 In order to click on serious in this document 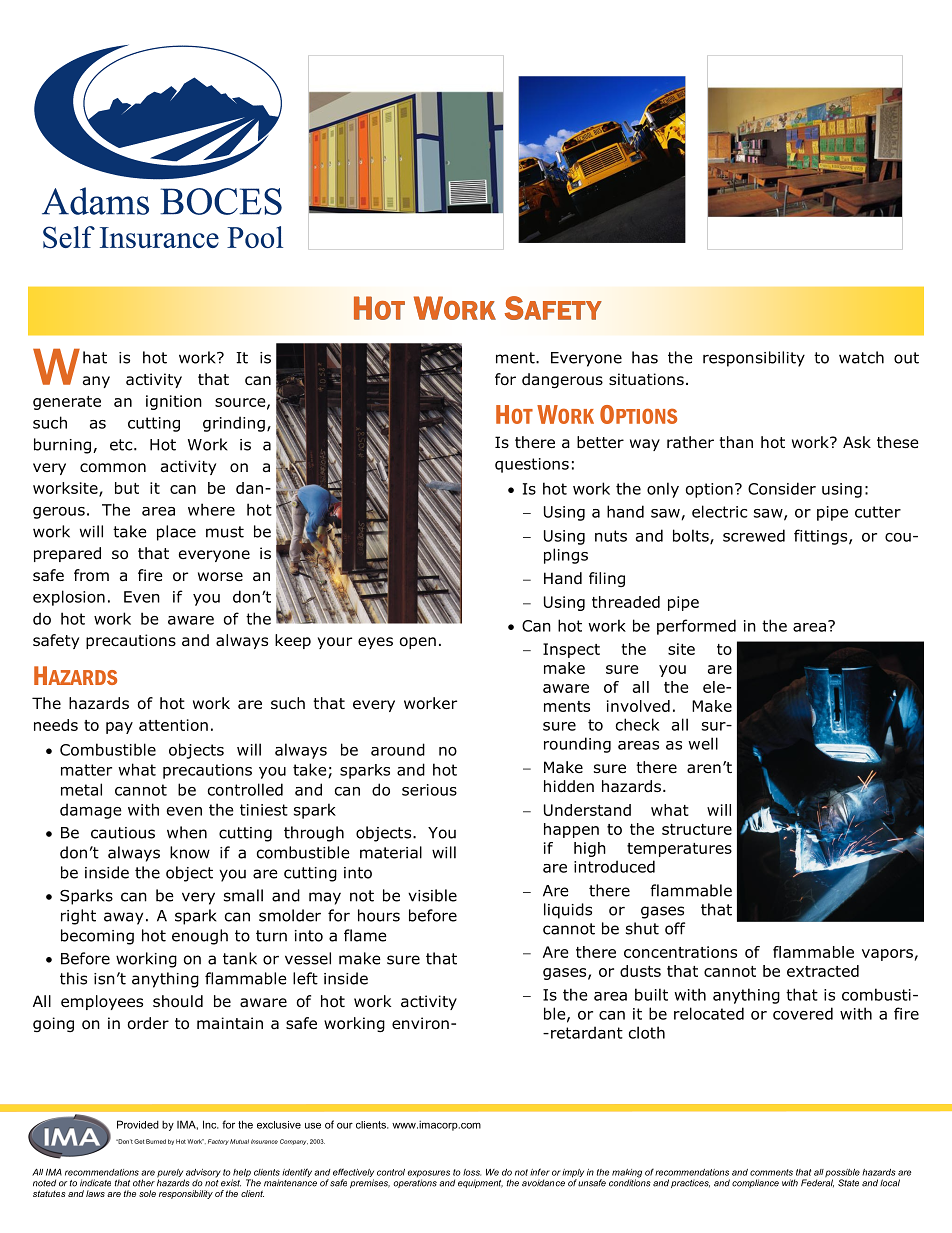, I will do `click(429, 790)`.
